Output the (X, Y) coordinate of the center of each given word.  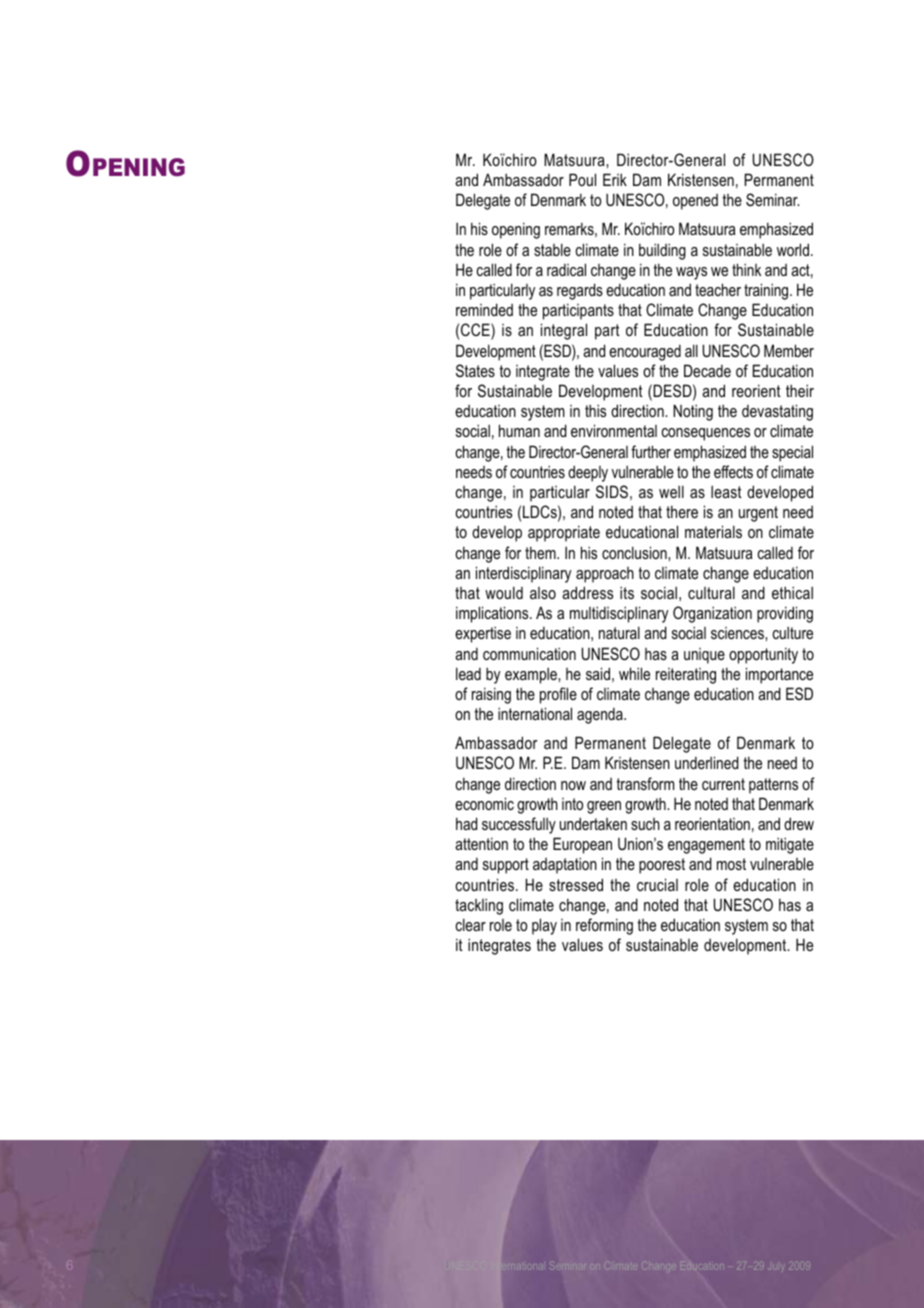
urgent (758, 514)
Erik (615, 179)
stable (552, 249)
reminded (484, 309)
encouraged (645, 352)
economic (484, 803)
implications (493, 614)
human (519, 430)
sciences (738, 633)
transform (645, 783)
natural (619, 632)
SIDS (612, 491)
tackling (479, 906)
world (793, 249)
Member (789, 350)
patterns (773, 786)
